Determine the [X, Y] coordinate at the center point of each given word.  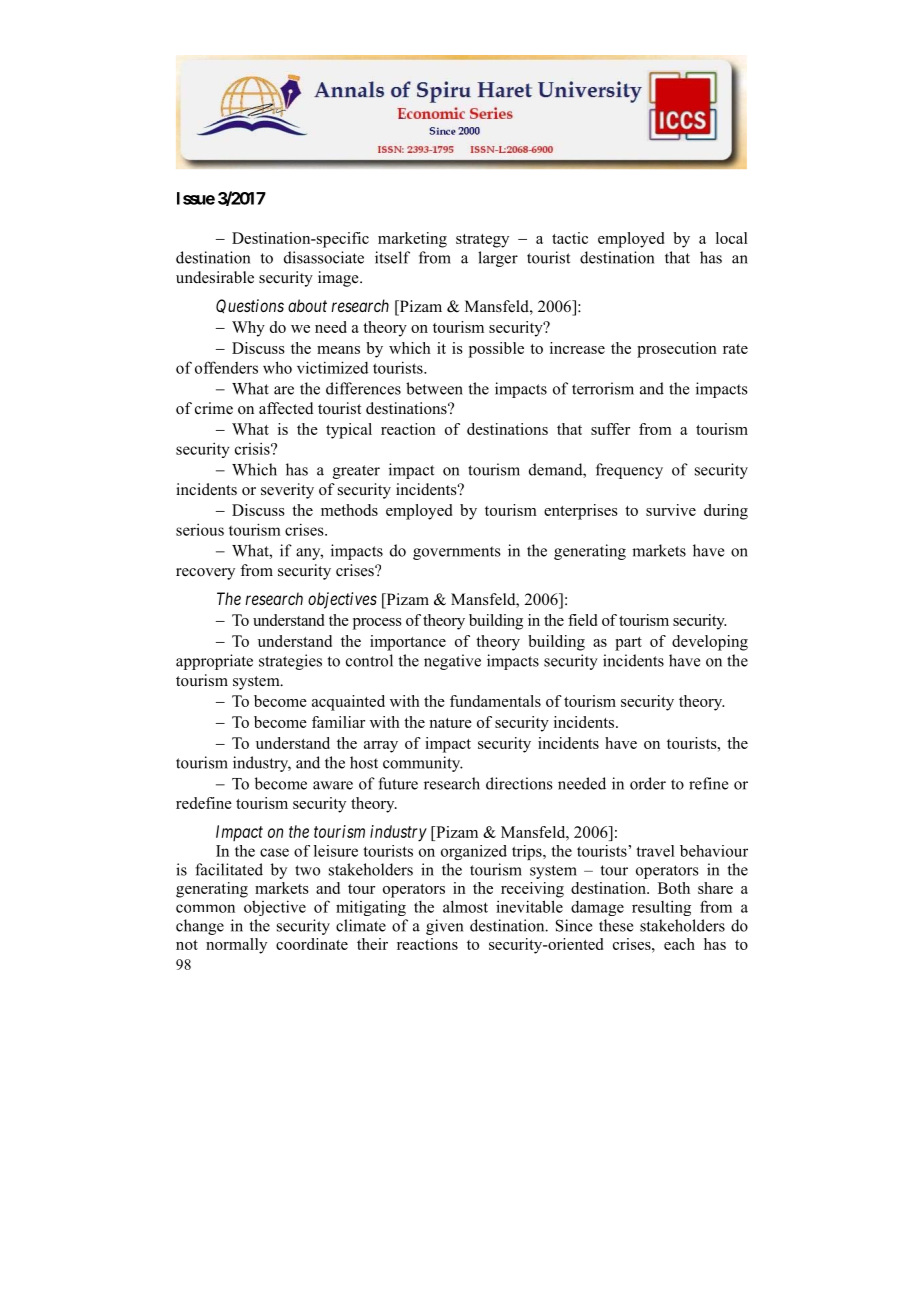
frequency [629, 471]
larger [498, 259]
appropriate [214, 662]
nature [450, 723]
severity [287, 491]
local [732, 238]
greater [356, 472]
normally [236, 946]
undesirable [215, 277]
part [628, 644]
